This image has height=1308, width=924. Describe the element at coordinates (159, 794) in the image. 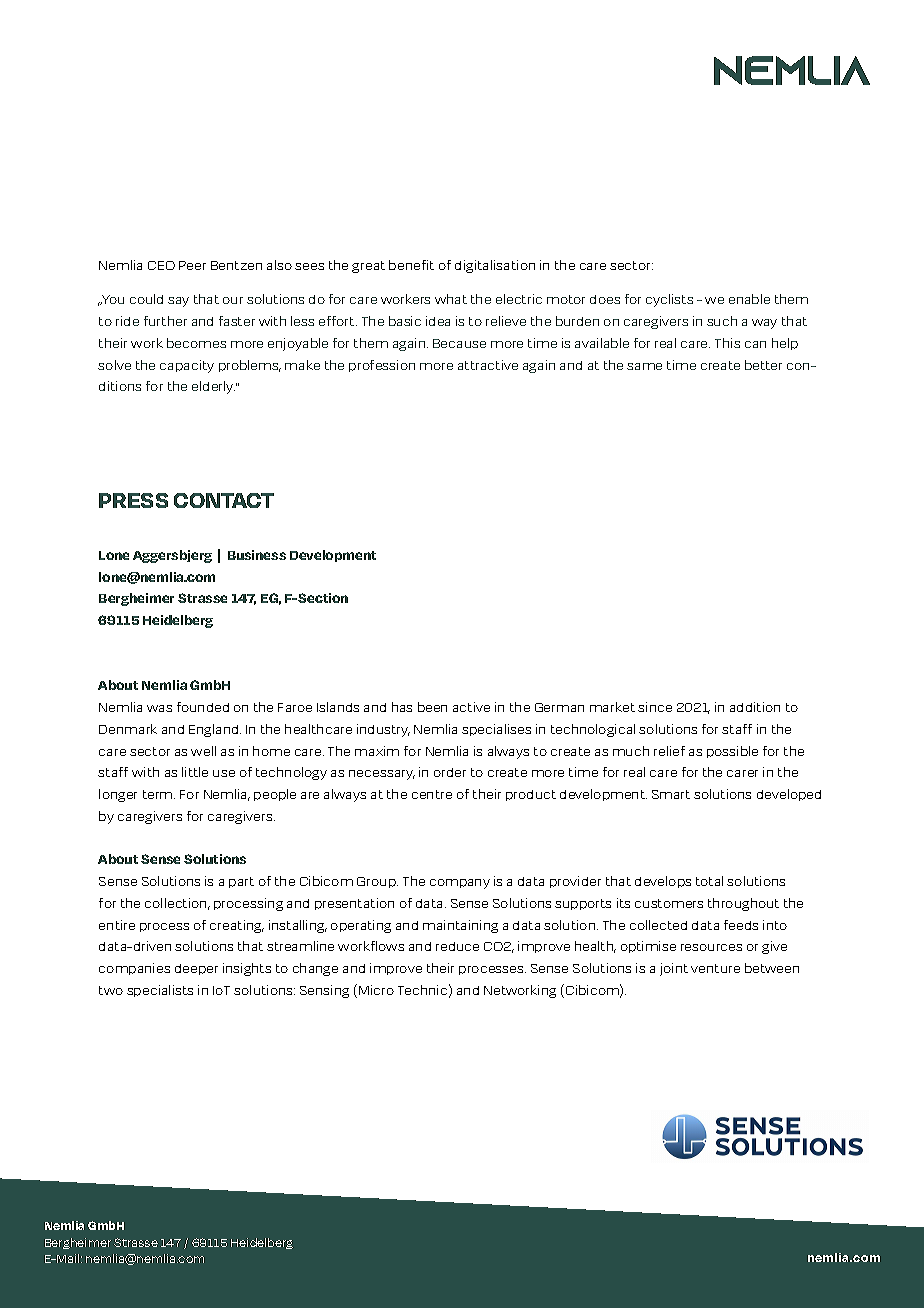

I see `term` at that location.
